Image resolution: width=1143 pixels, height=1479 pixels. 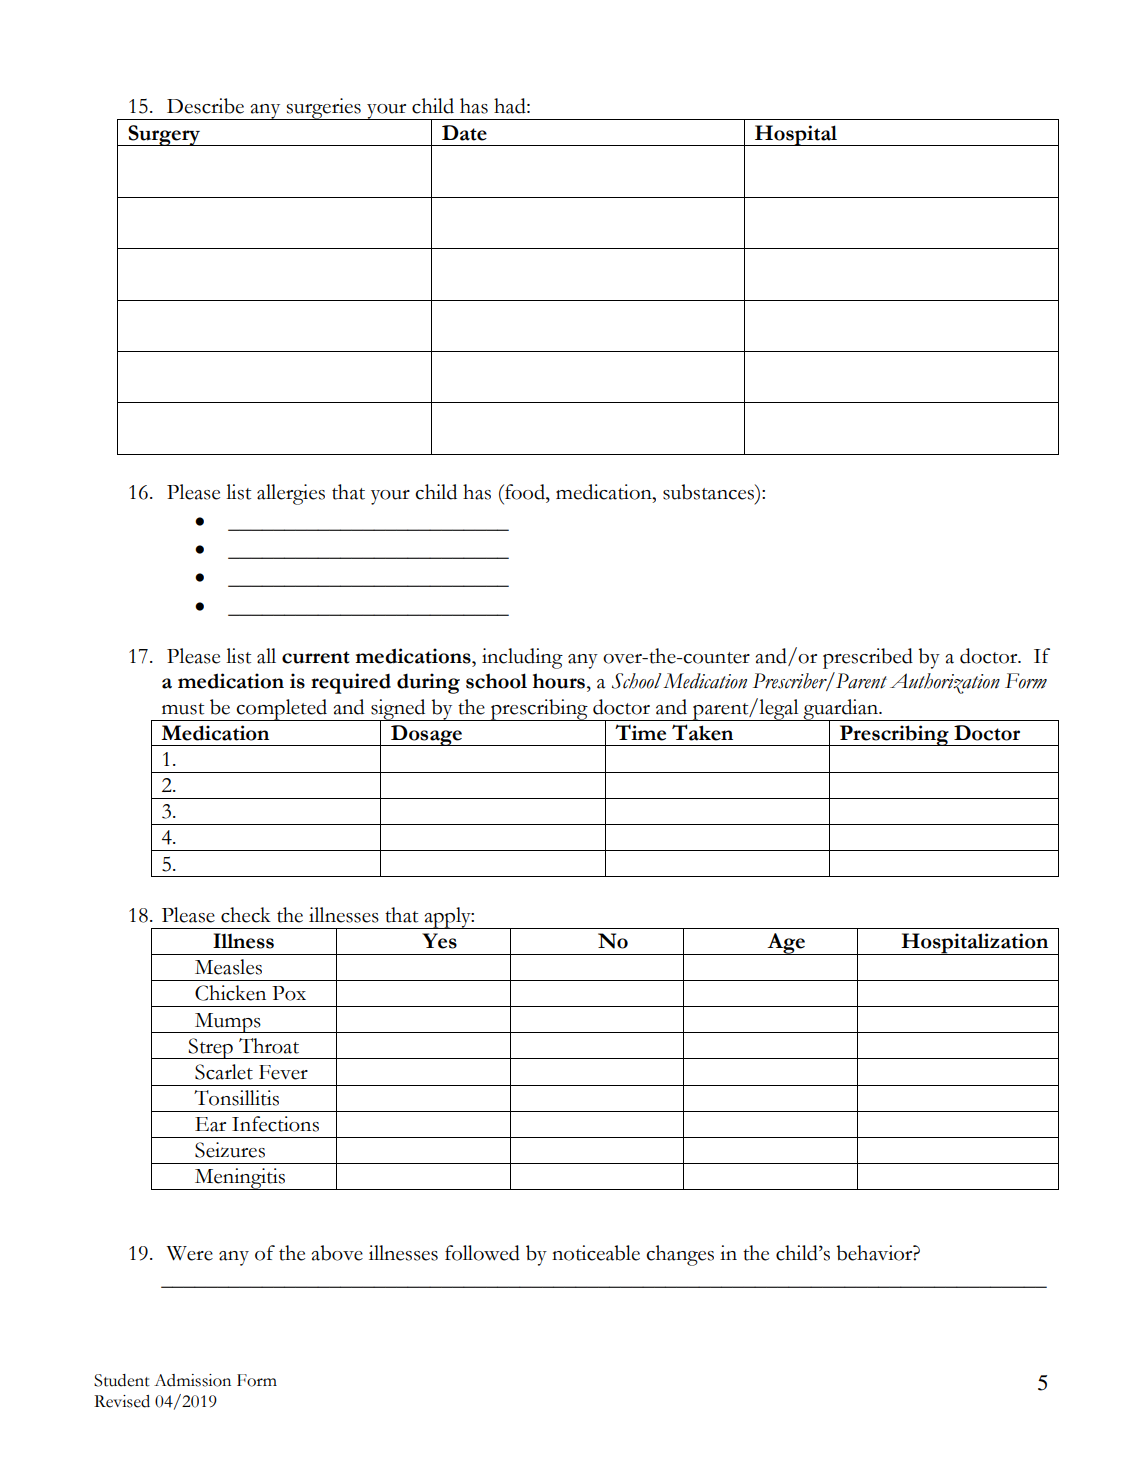 What do you see at coordinates (291, 494) in the screenshot?
I see `allergies` at bounding box center [291, 494].
